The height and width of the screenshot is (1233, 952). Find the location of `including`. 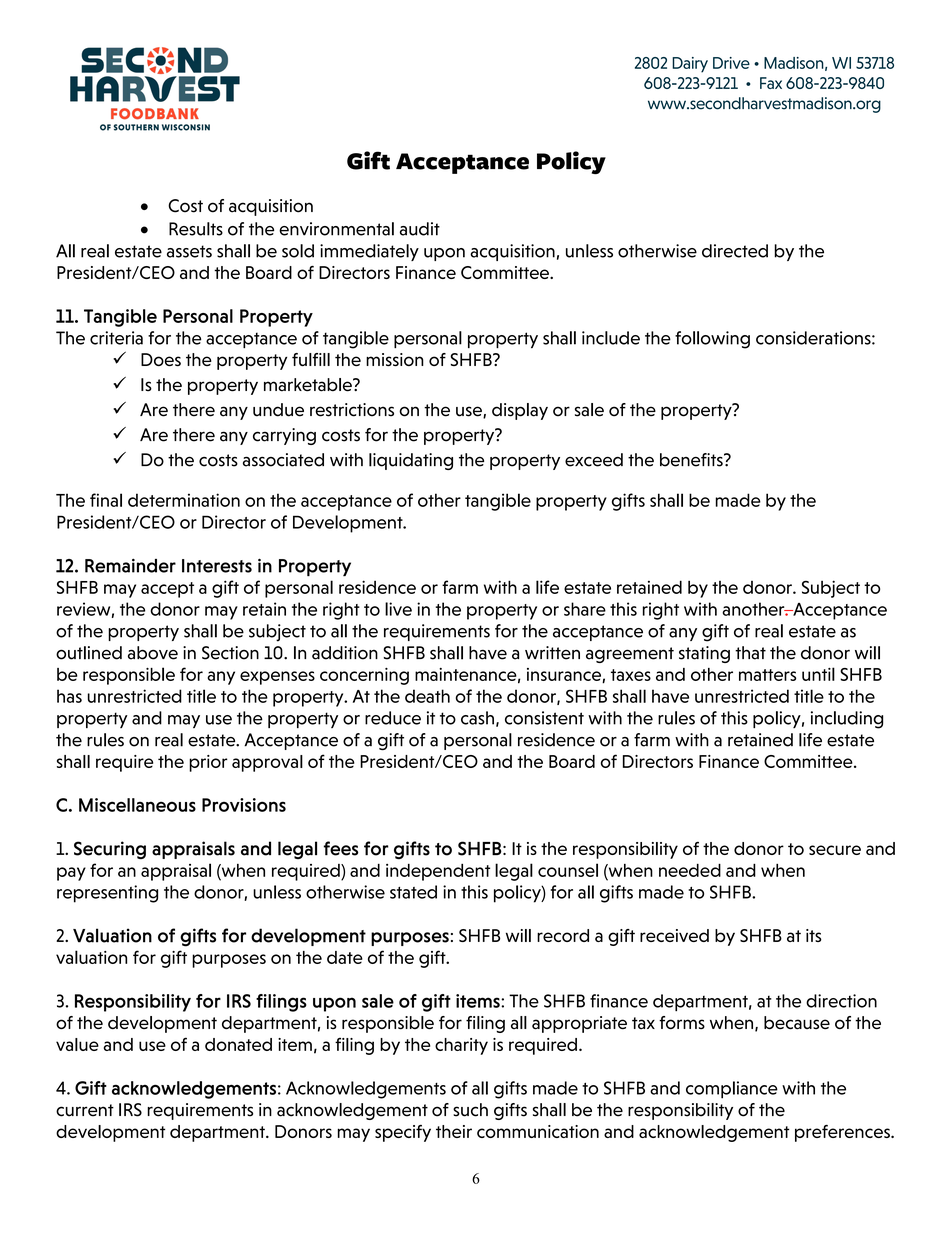

including is located at coordinates (847, 720).
